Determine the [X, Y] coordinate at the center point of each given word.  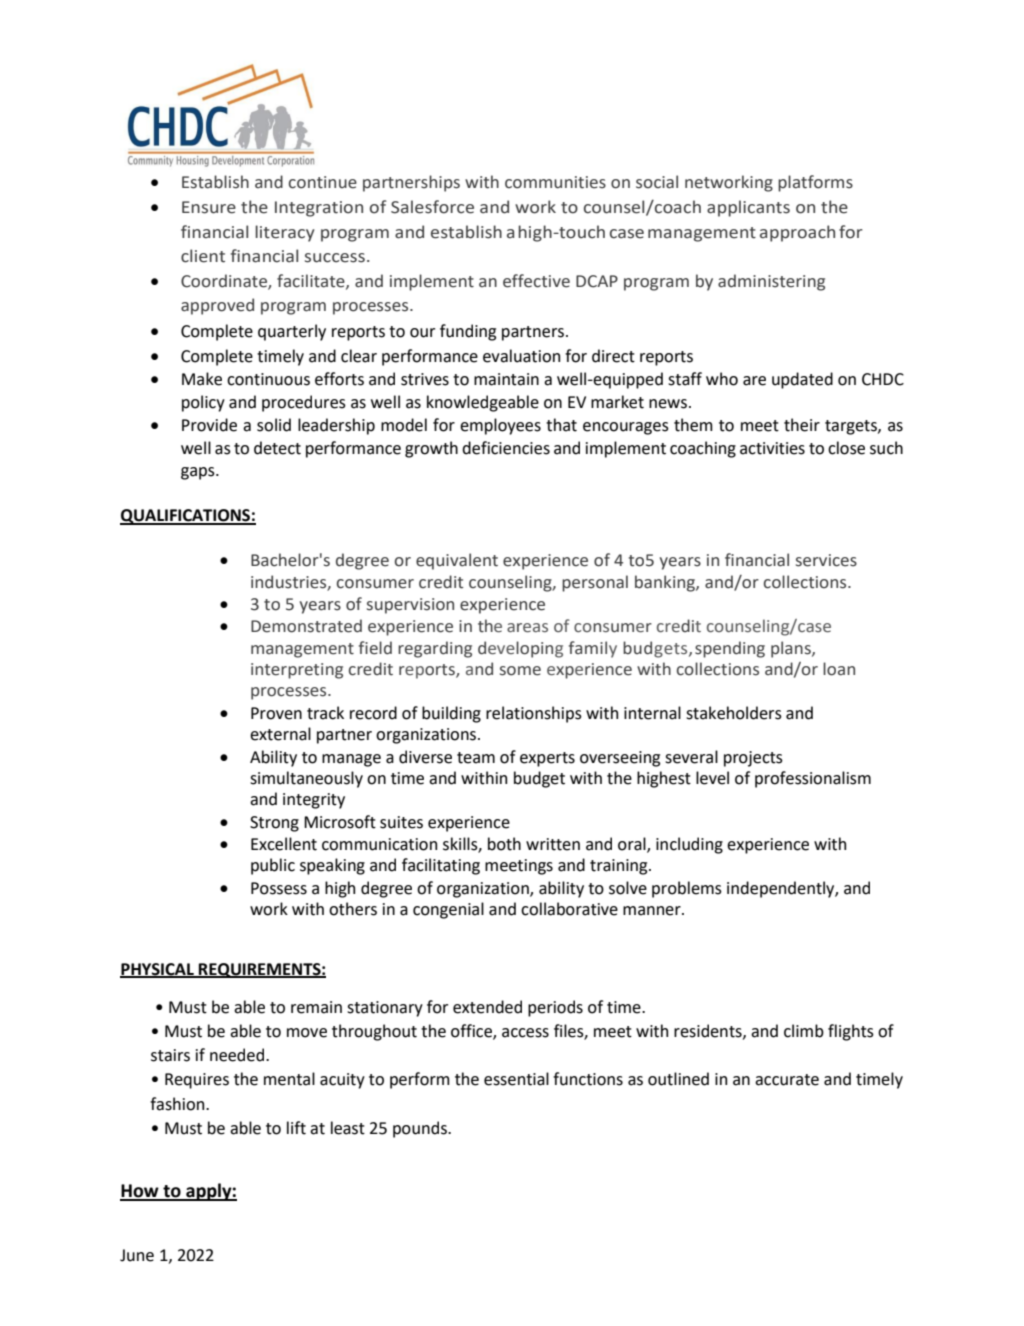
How [140, 1192]
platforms [815, 183]
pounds [421, 1129]
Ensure [209, 207]
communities [555, 182]
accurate [787, 1080]
